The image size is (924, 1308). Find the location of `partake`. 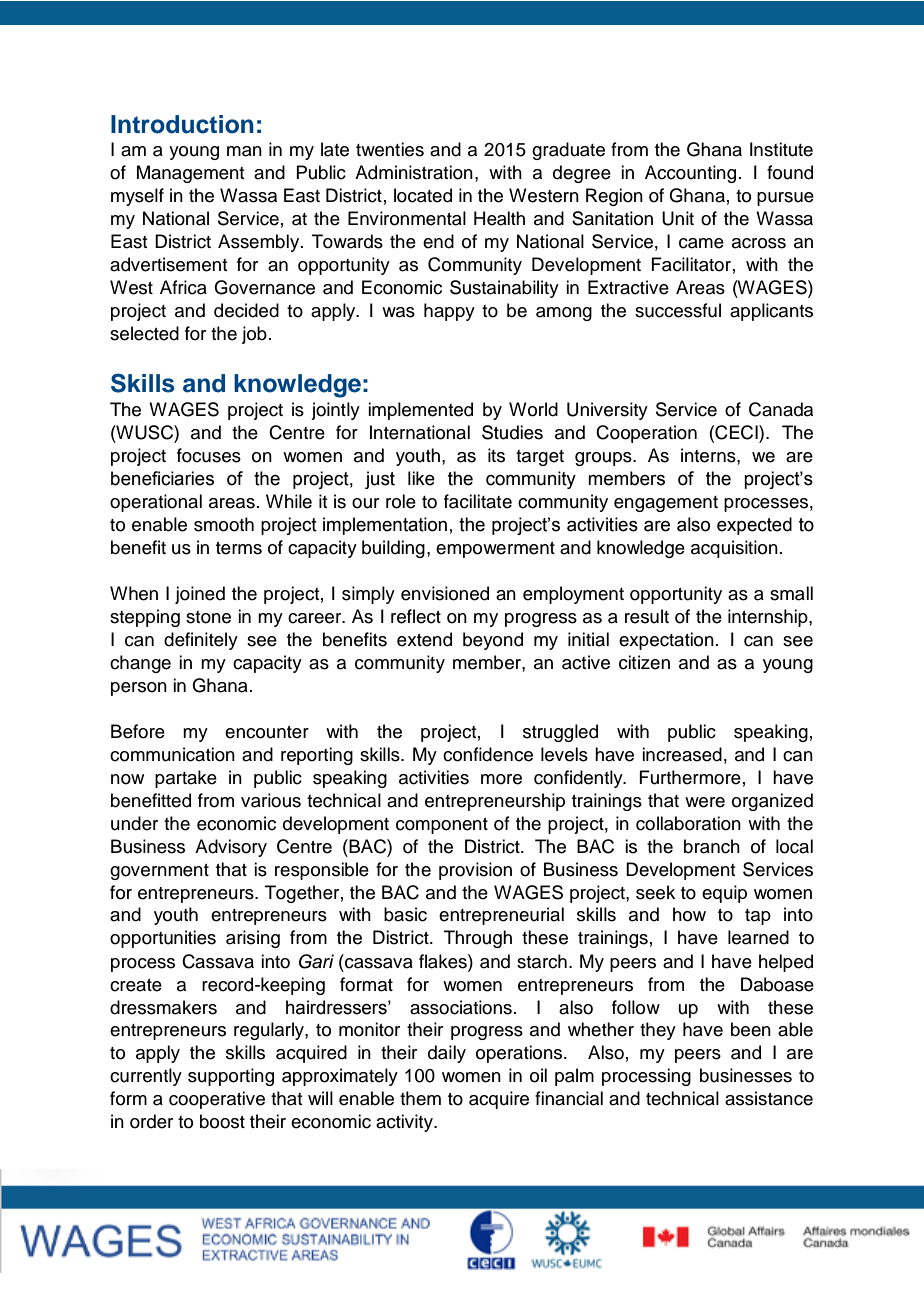

partake is located at coordinates (186, 779).
